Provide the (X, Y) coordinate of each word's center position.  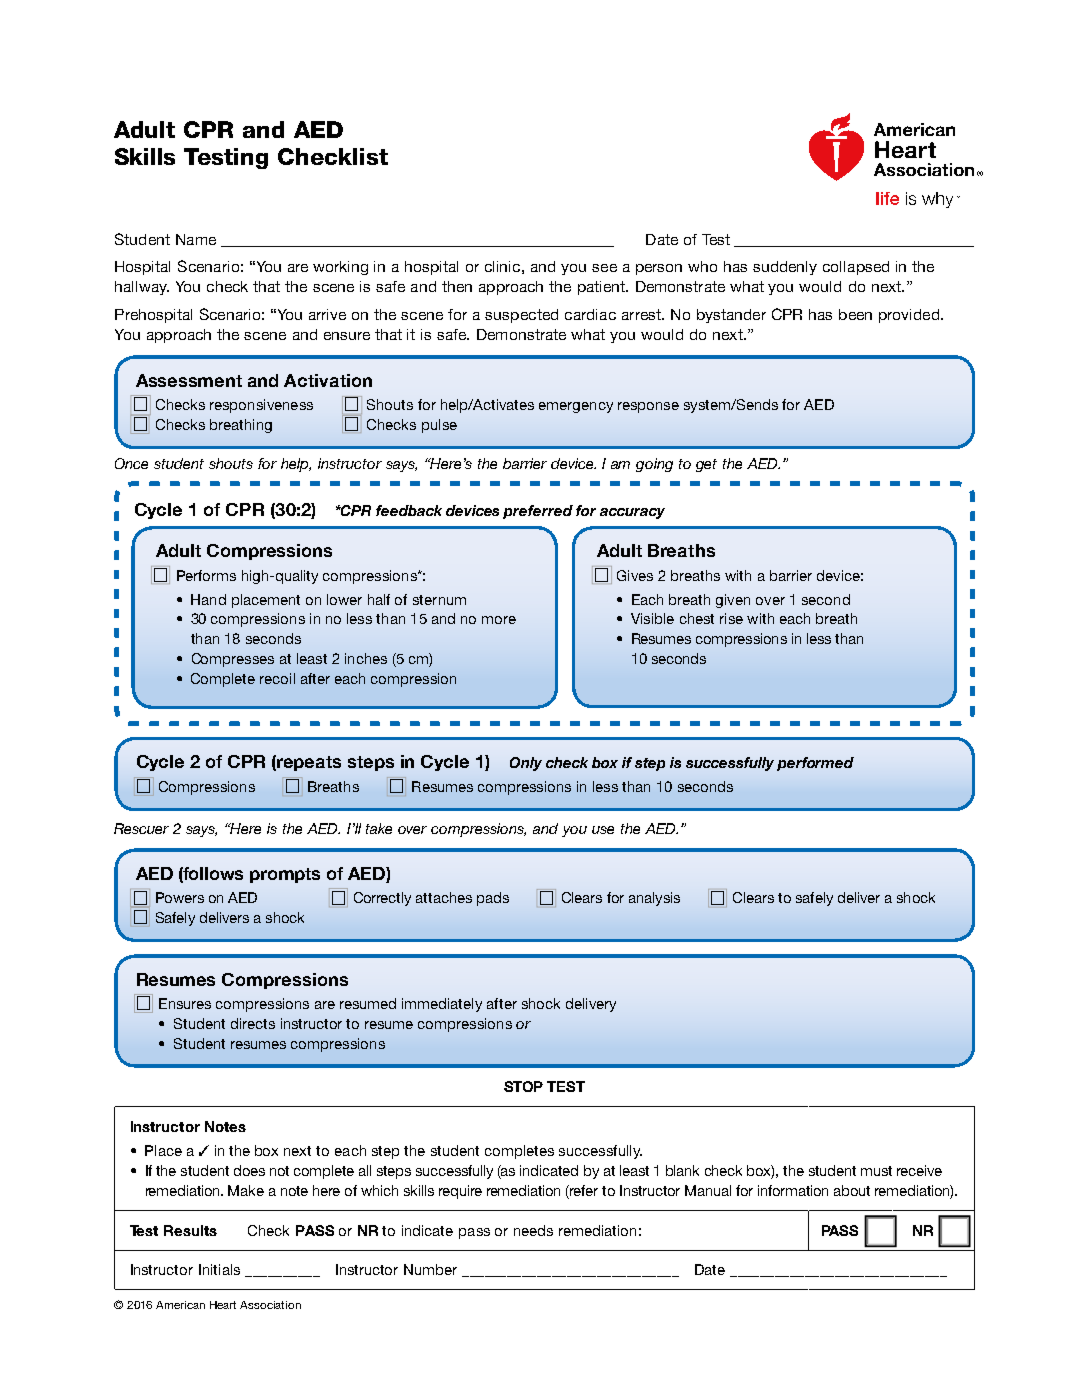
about (852, 1190)
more (499, 620)
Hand (208, 599)
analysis (654, 899)
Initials (219, 1269)
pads (493, 899)
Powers (180, 897)
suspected (521, 316)
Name (196, 239)
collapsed (856, 268)
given (733, 601)
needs (533, 1230)
